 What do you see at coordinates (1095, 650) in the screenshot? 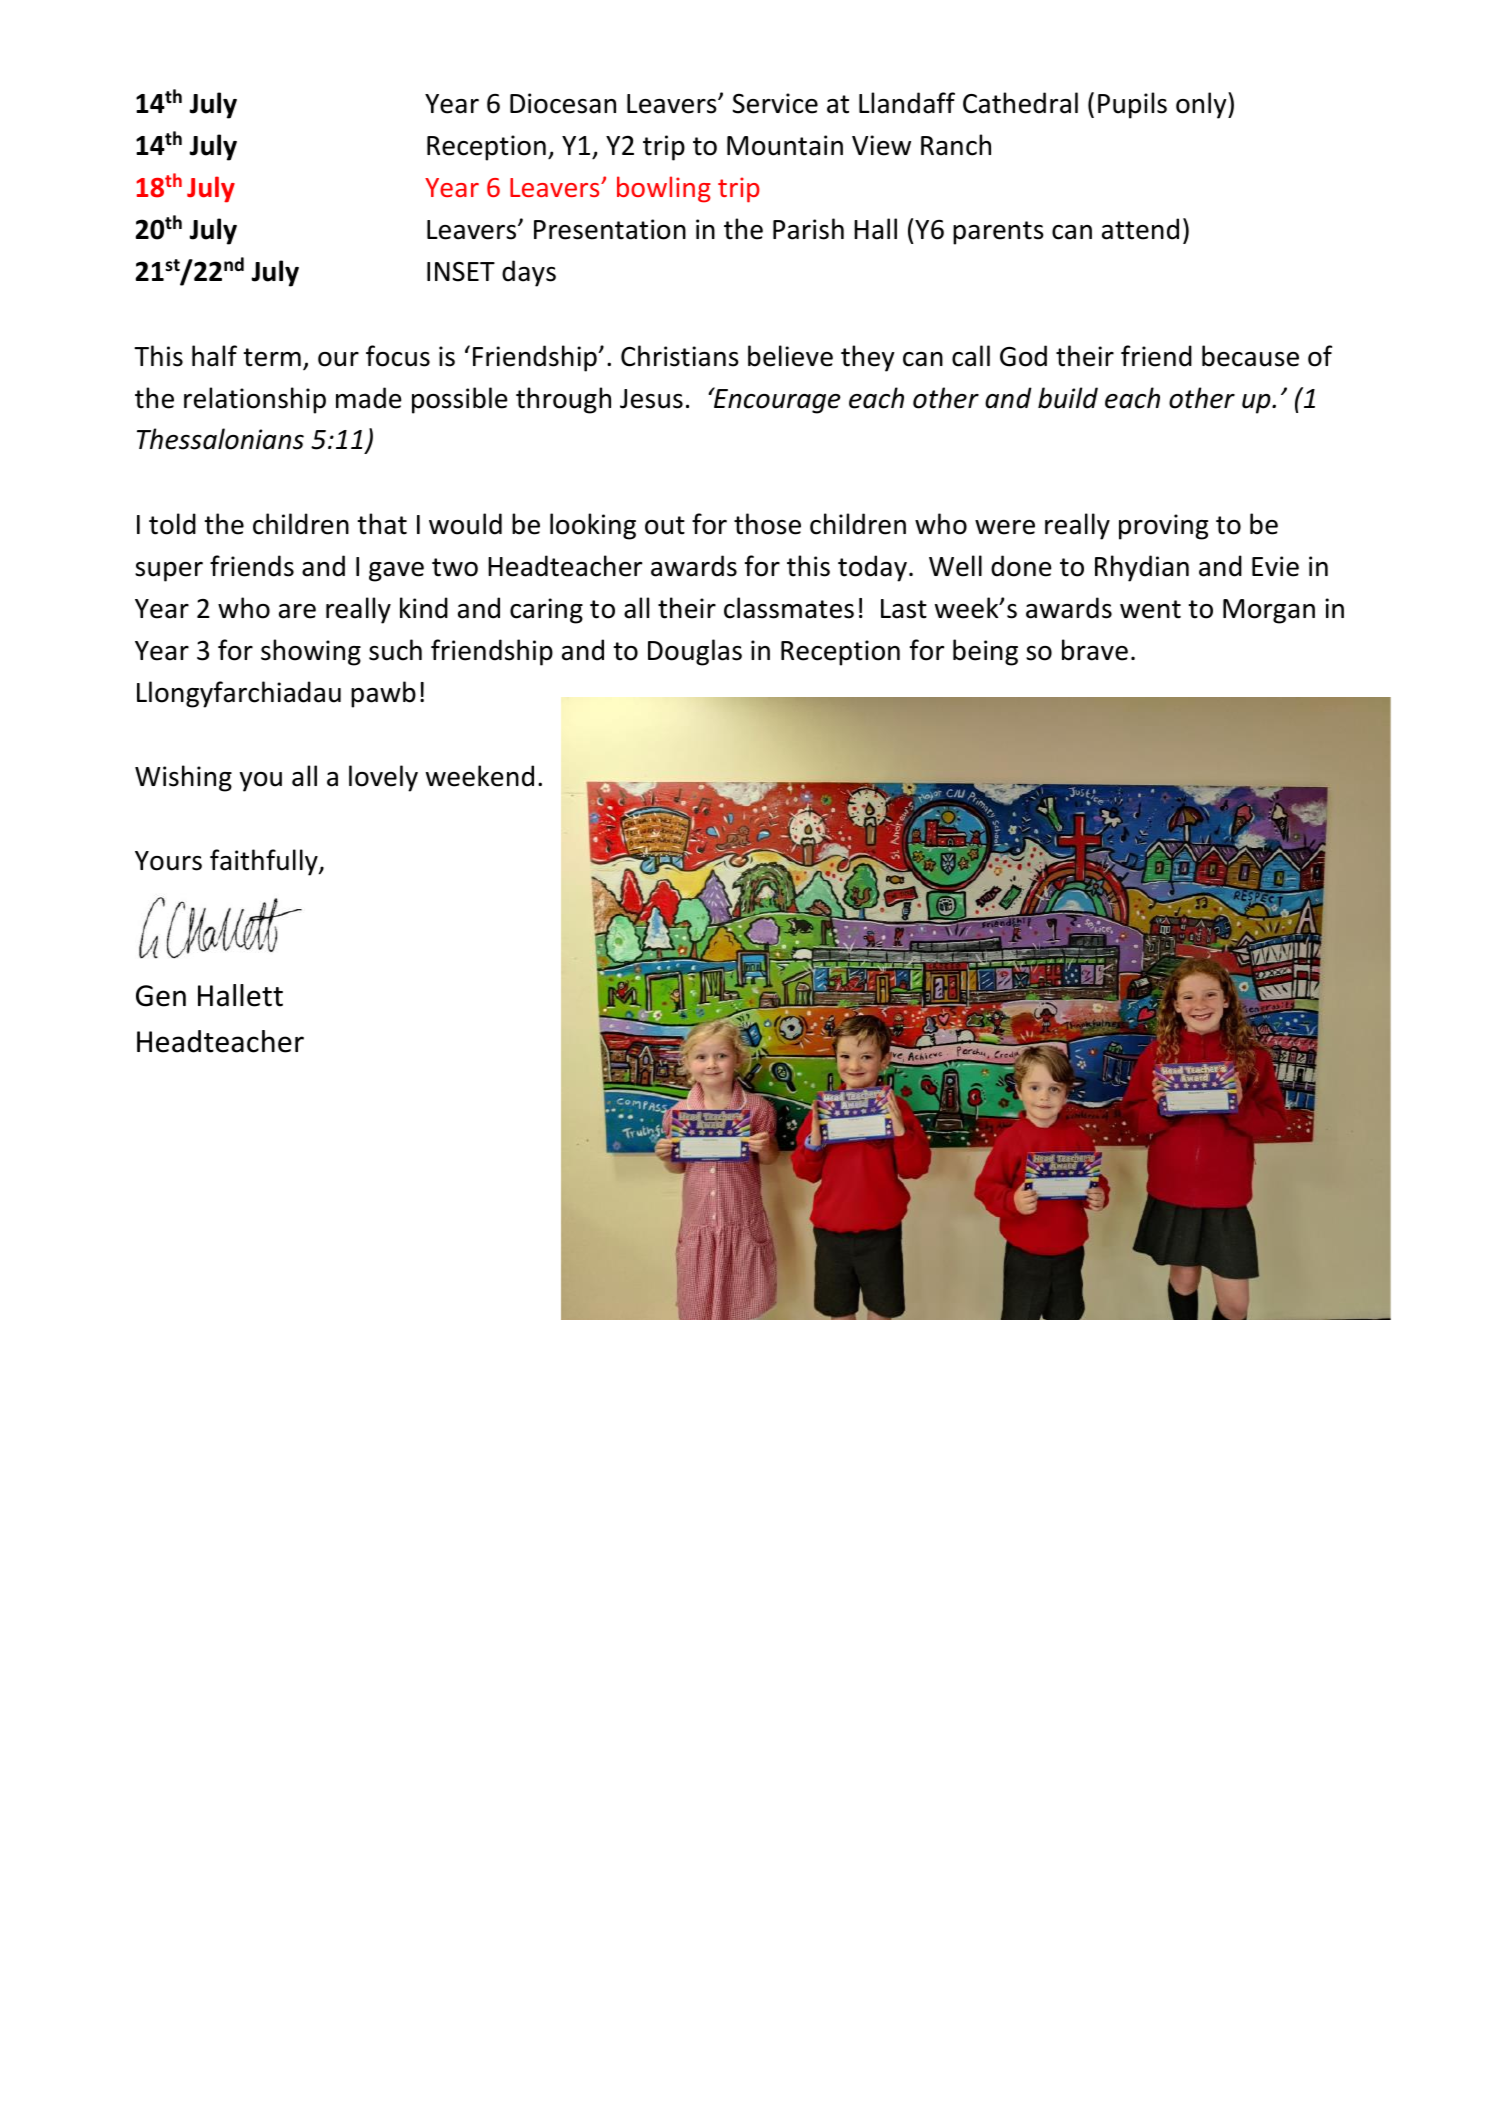
I see `brave` at bounding box center [1095, 650].
